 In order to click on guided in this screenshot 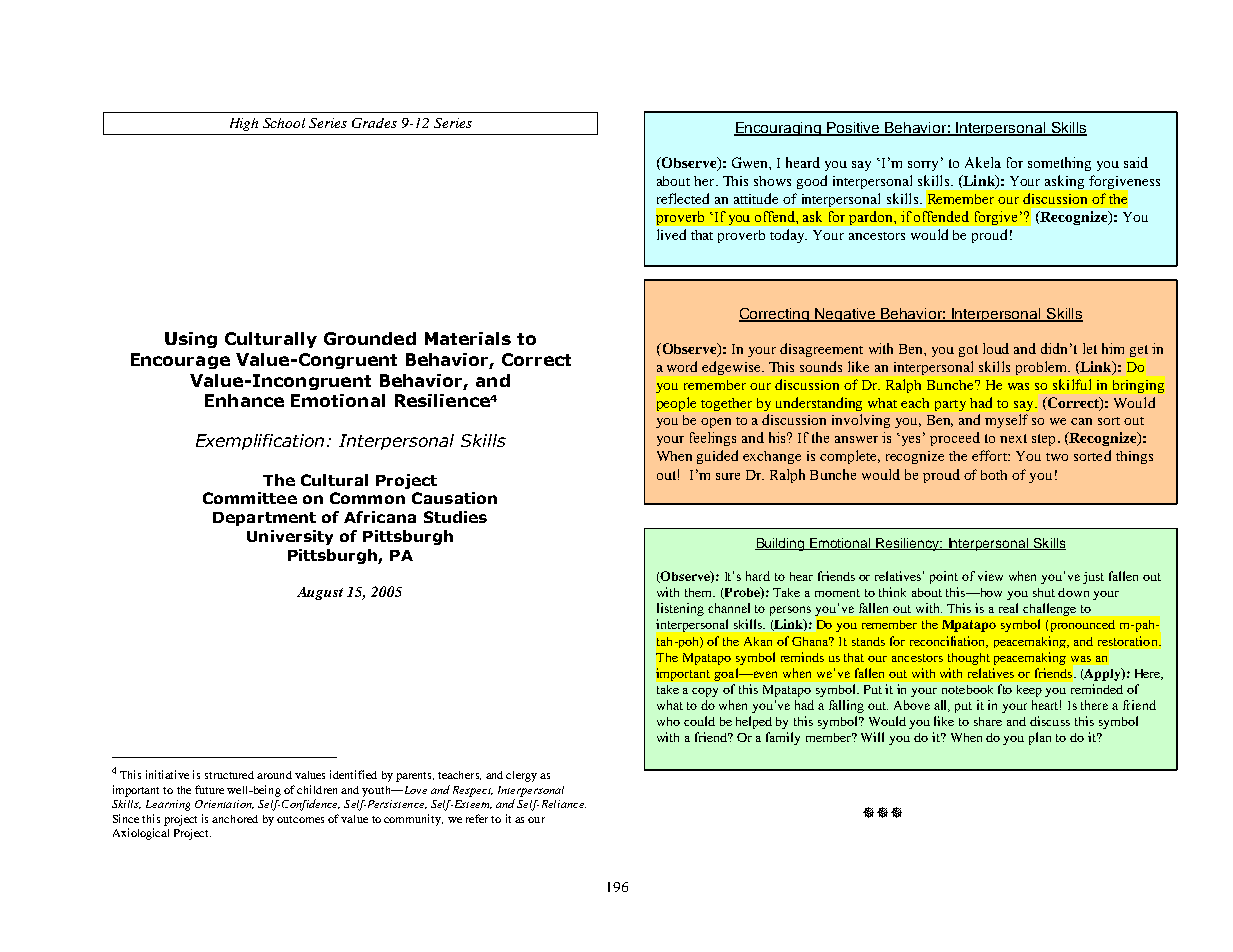, I will do `click(717, 457)`.
